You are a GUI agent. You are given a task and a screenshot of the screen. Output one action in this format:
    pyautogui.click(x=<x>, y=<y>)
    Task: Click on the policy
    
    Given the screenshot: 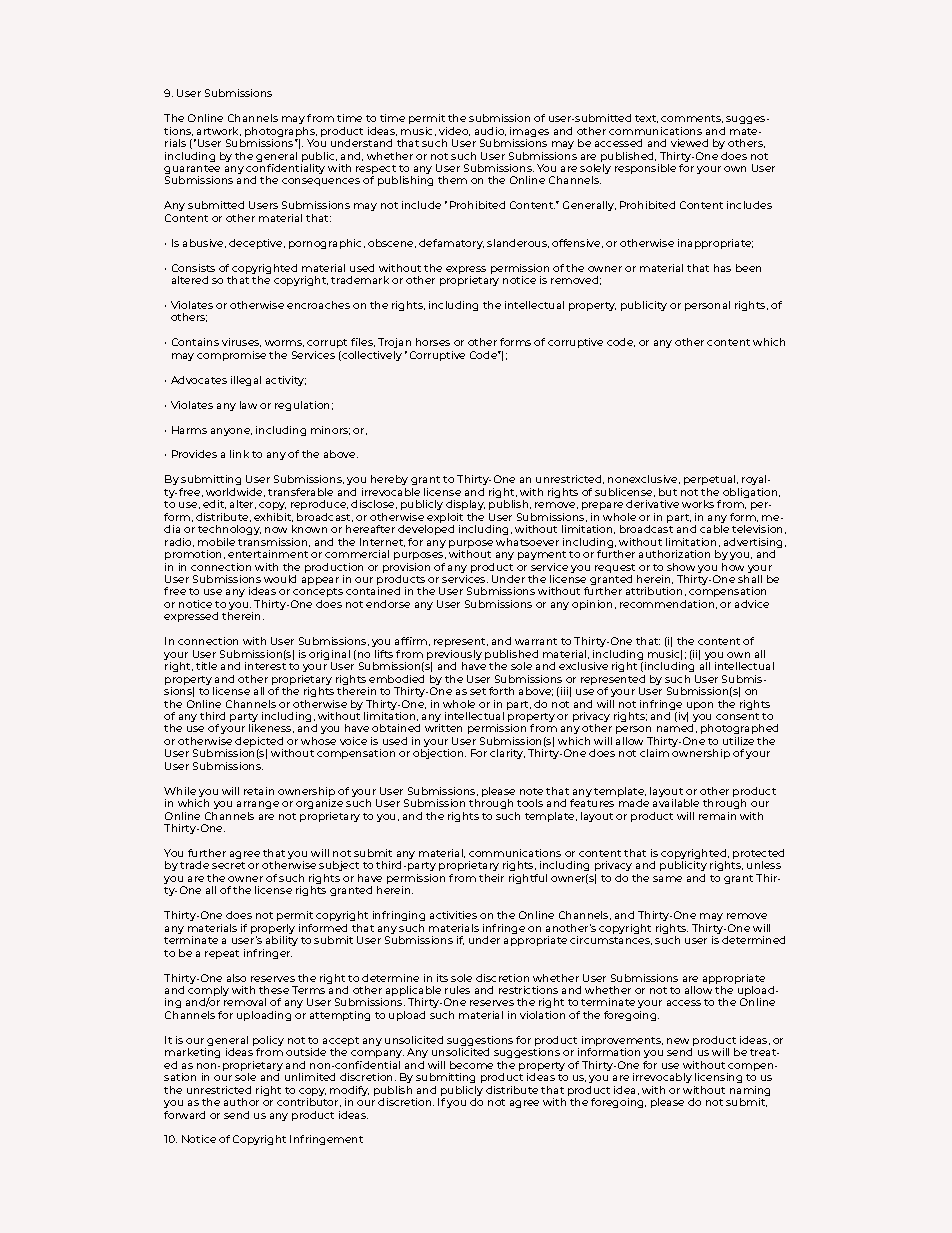 What is the action you would take?
    pyautogui.click(x=268, y=1042)
